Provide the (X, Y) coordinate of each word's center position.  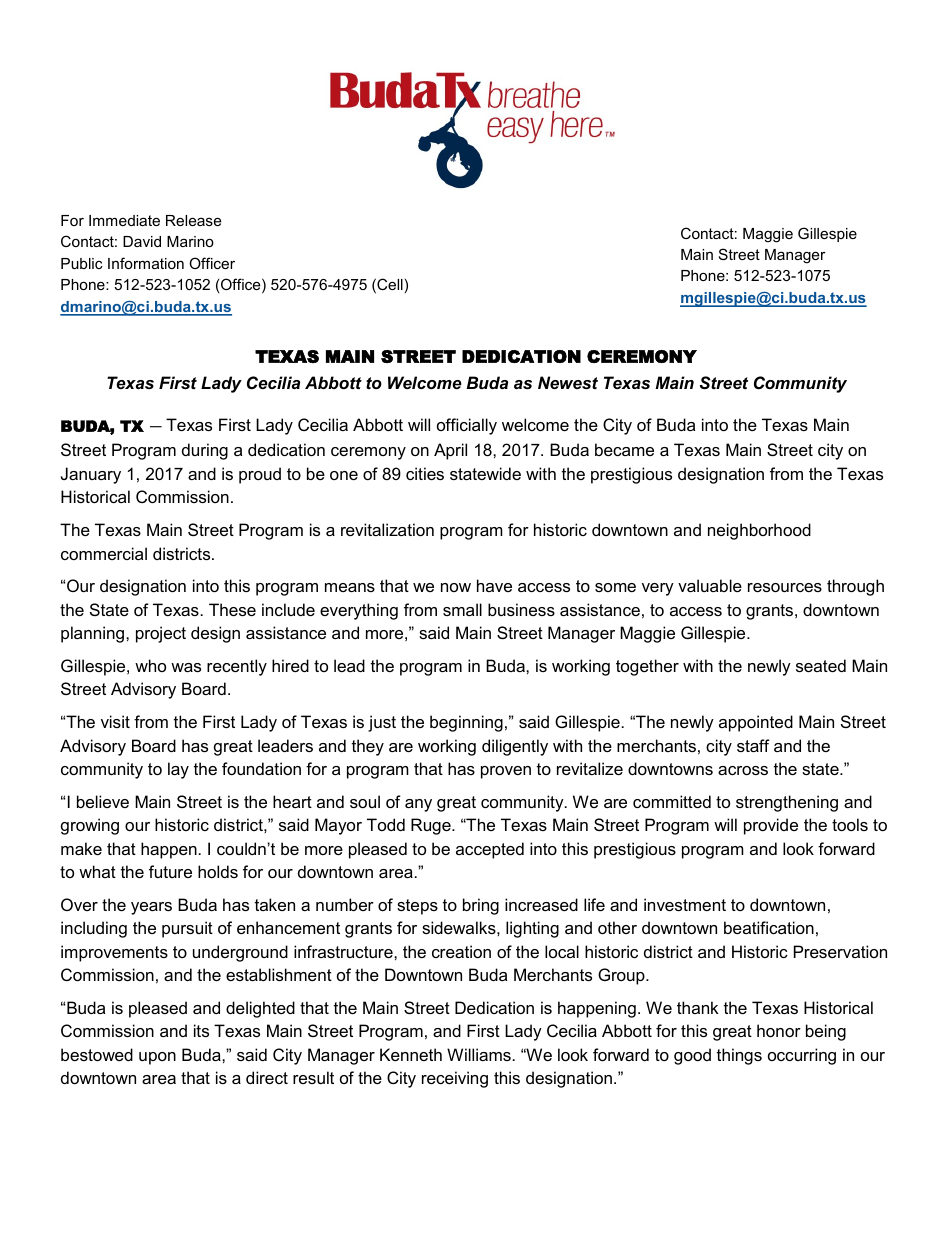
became (624, 449)
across (743, 770)
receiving (455, 1079)
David (142, 241)
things (739, 1056)
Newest (568, 382)
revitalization (387, 529)
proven (506, 772)
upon (157, 1058)
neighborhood (759, 531)
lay (178, 770)
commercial (104, 553)
